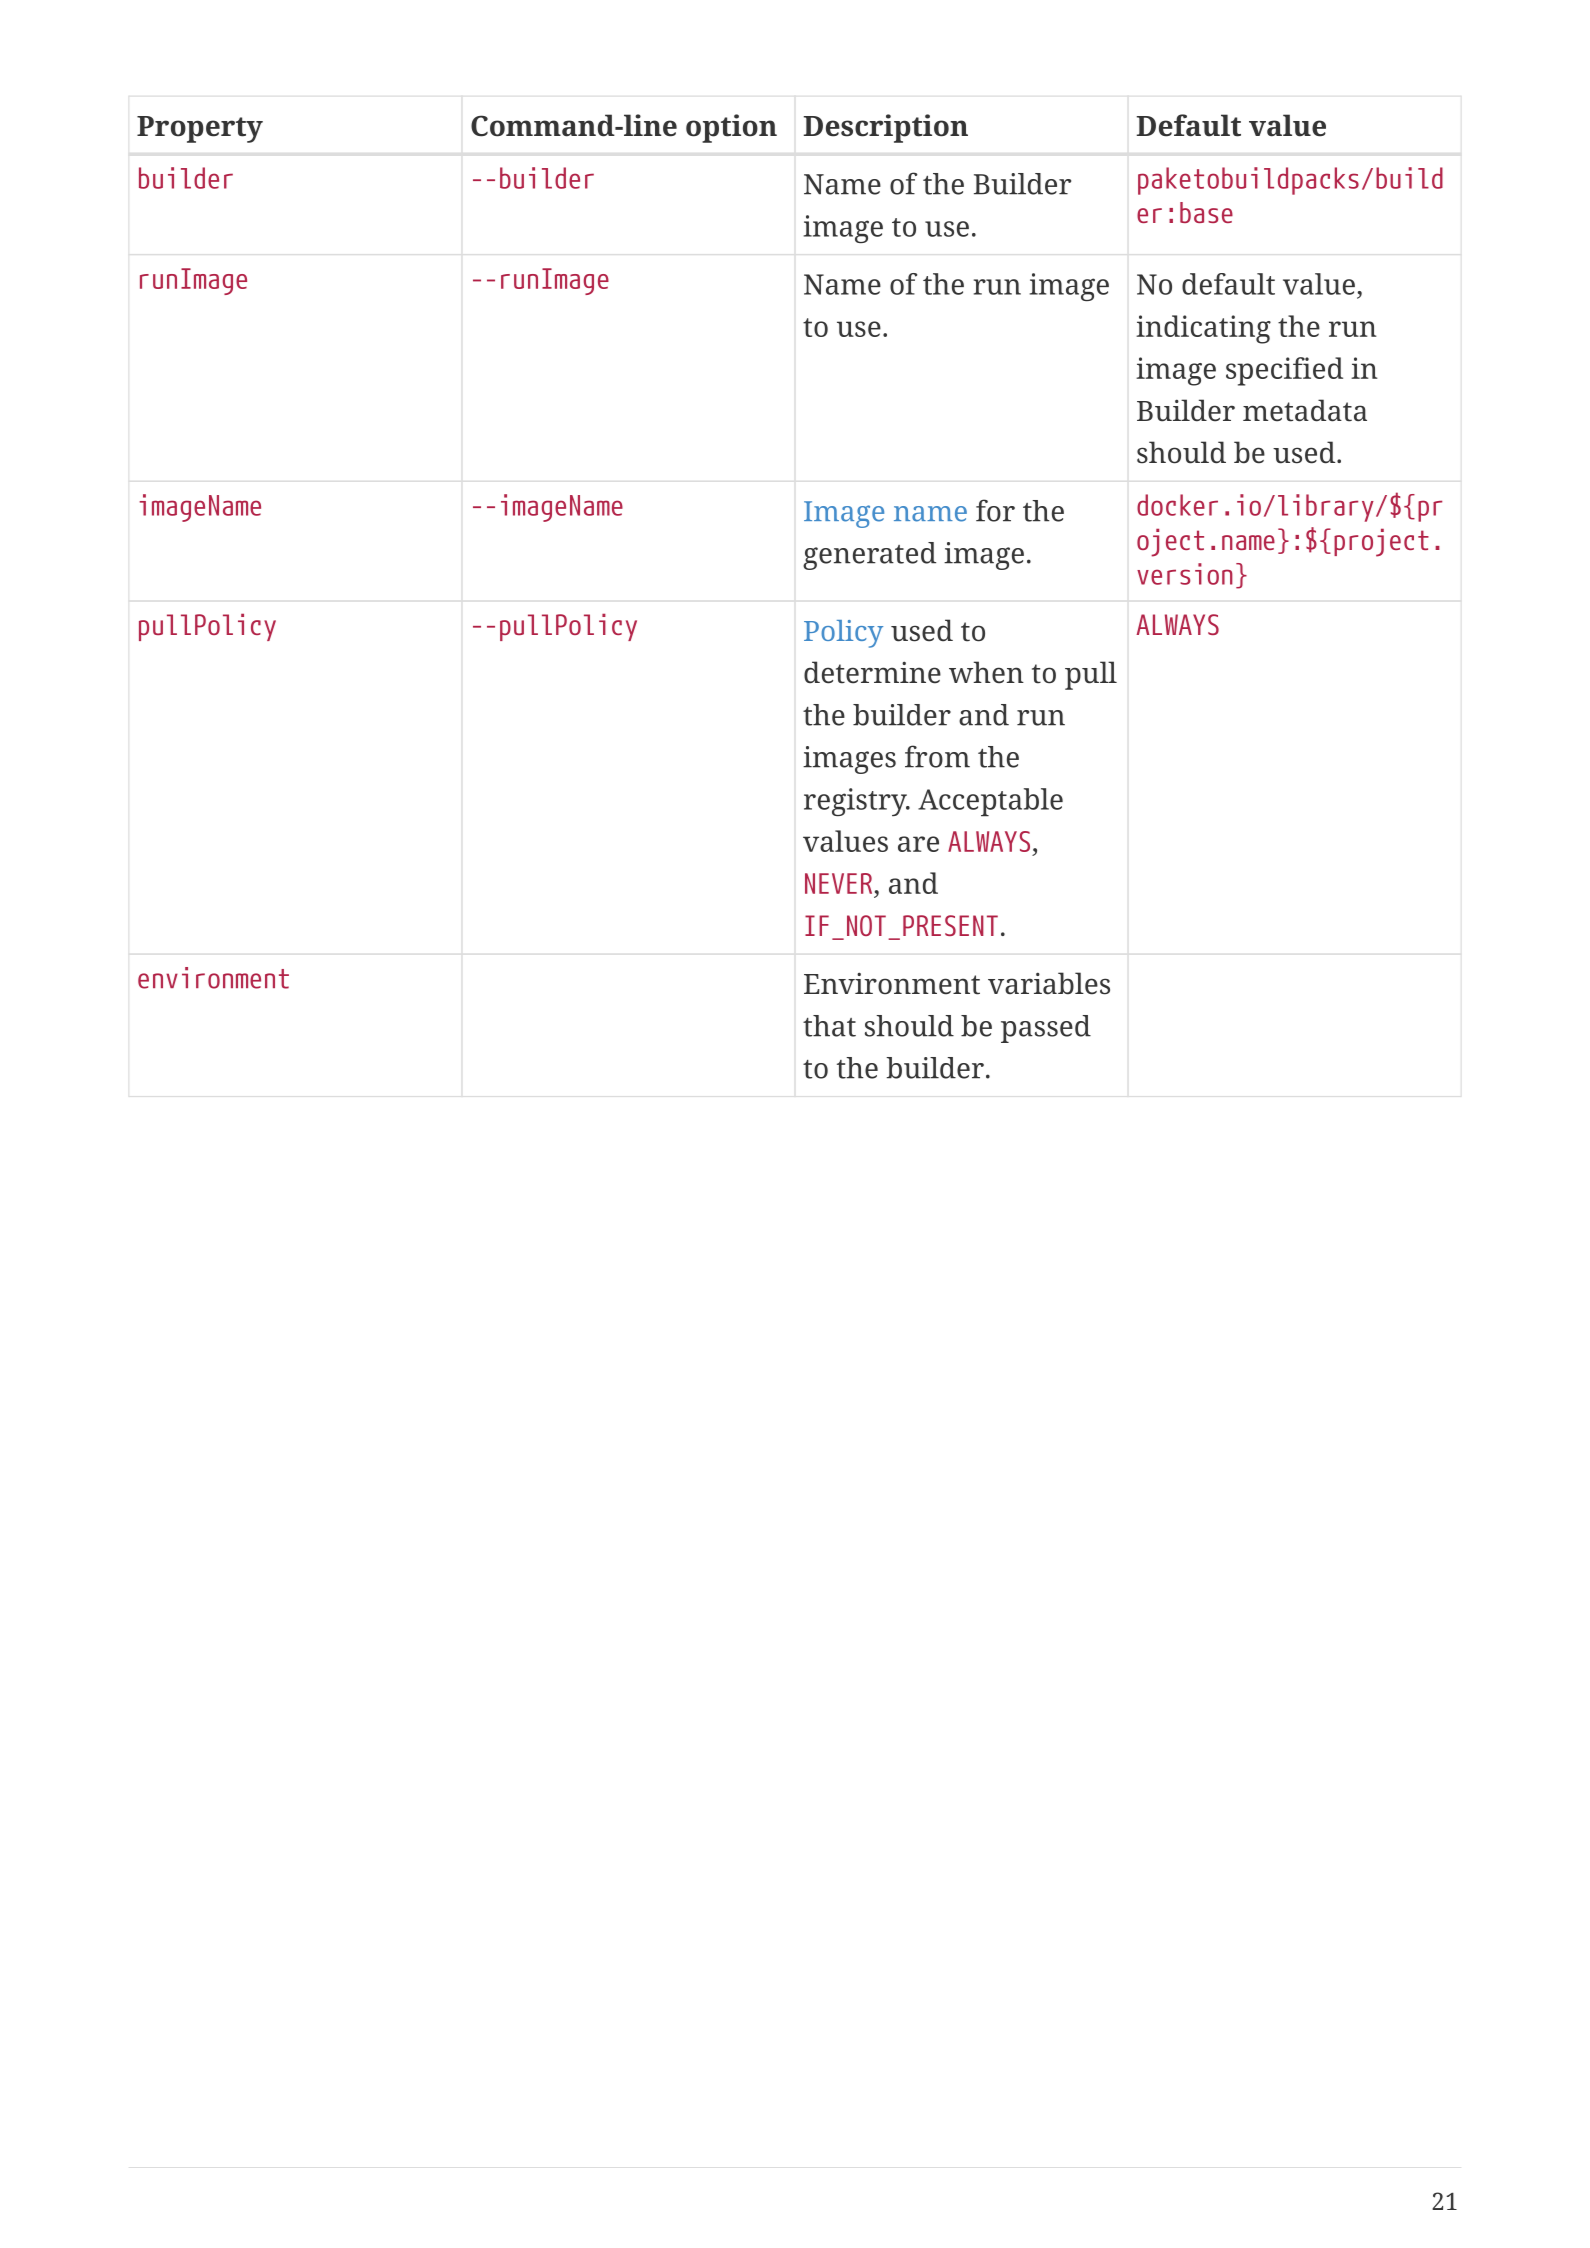  What do you see at coordinates (869, 556) in the screenshot?
I see `generated` at bounding box center [869, 556].
